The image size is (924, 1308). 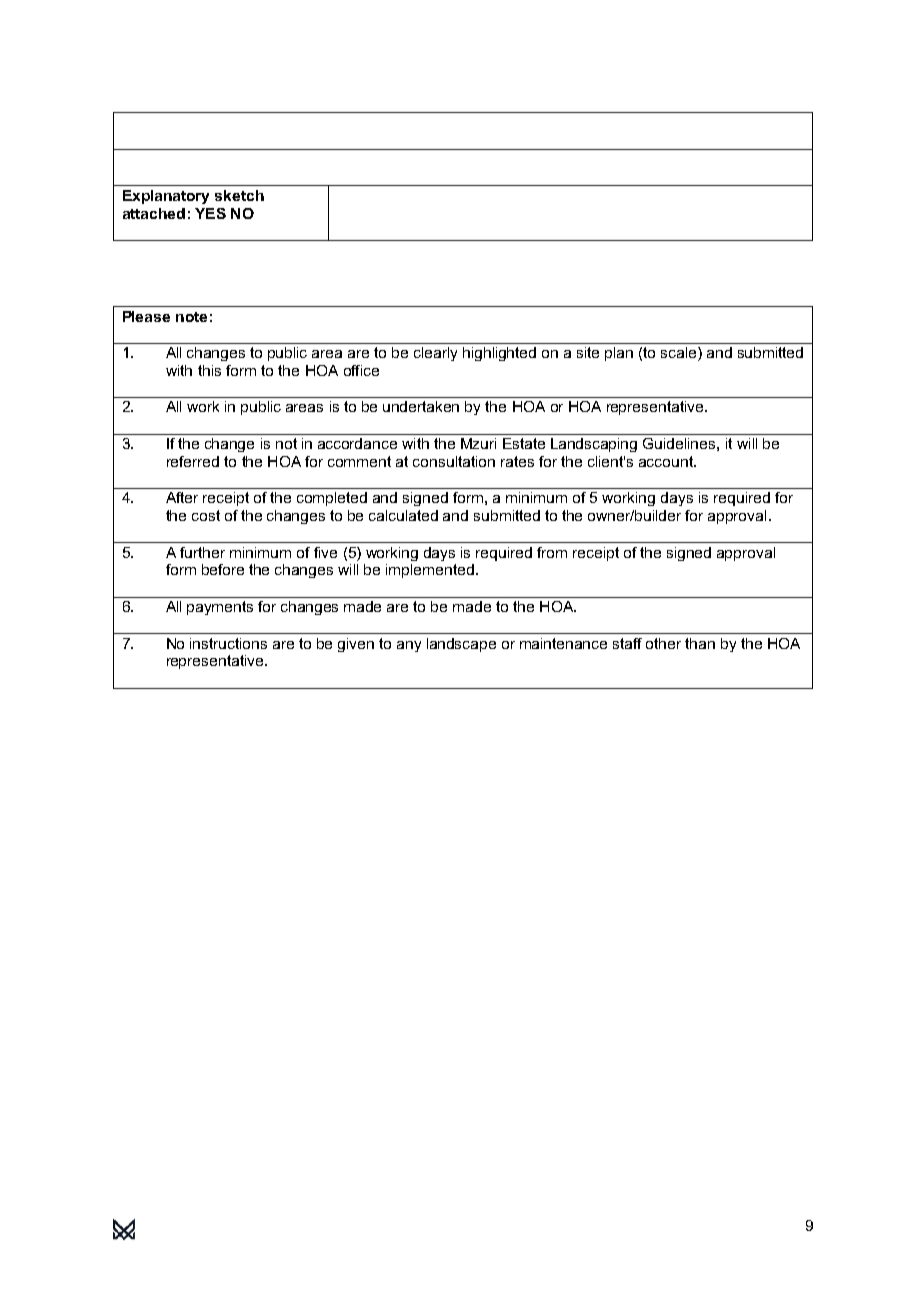 What do you see at coordinates (209, 370) in the page?
I see `this` at bounding box center [209, 370].
